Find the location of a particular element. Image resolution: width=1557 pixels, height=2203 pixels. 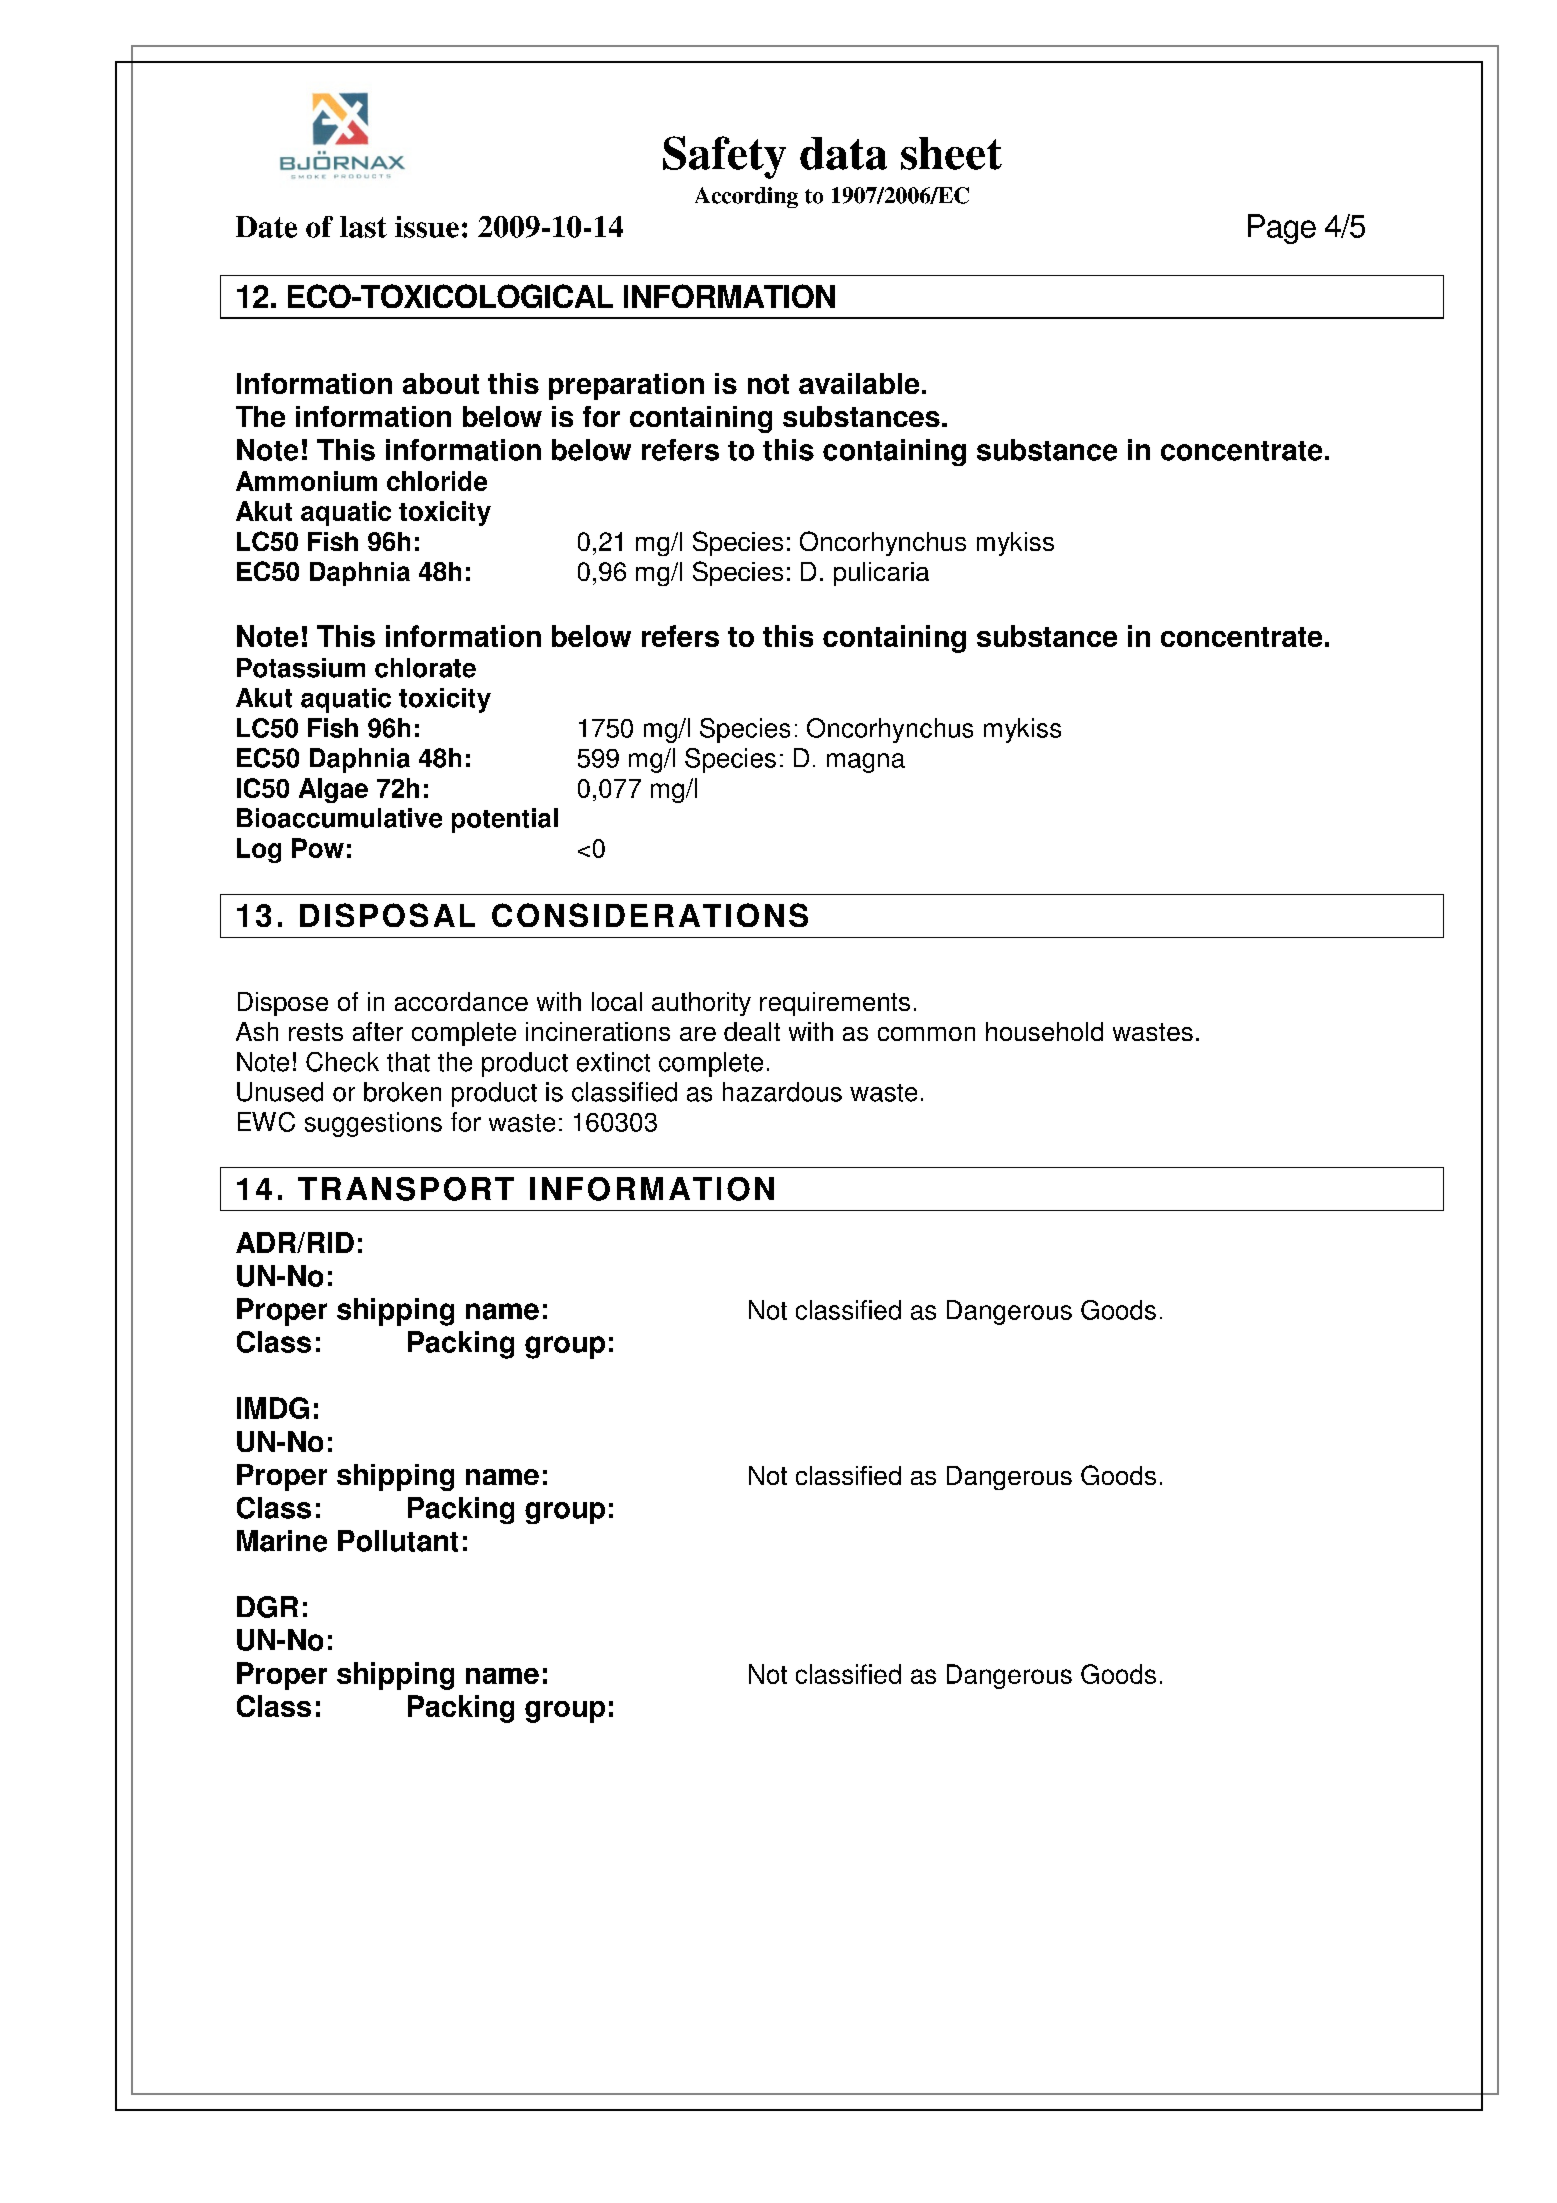

that is located at coordinates (408, 1062).
